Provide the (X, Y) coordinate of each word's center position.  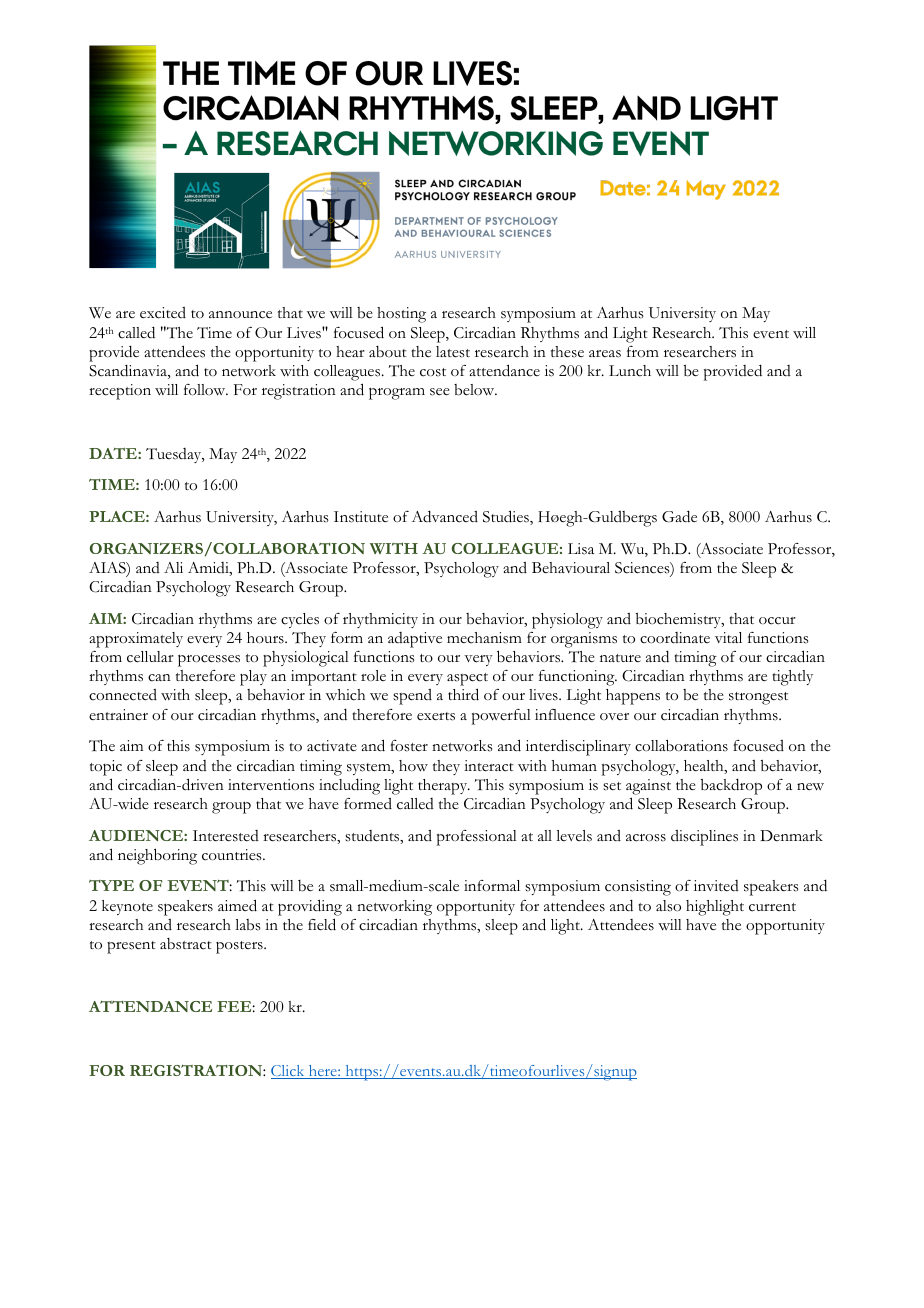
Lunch (630, 371)
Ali (173, 567)
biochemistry (680, 620)
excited (163, 313)
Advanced (445, 516)
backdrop (731, 786)
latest (453, 352)
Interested (226, 836)
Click (289, 1072)
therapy (444, 787)
